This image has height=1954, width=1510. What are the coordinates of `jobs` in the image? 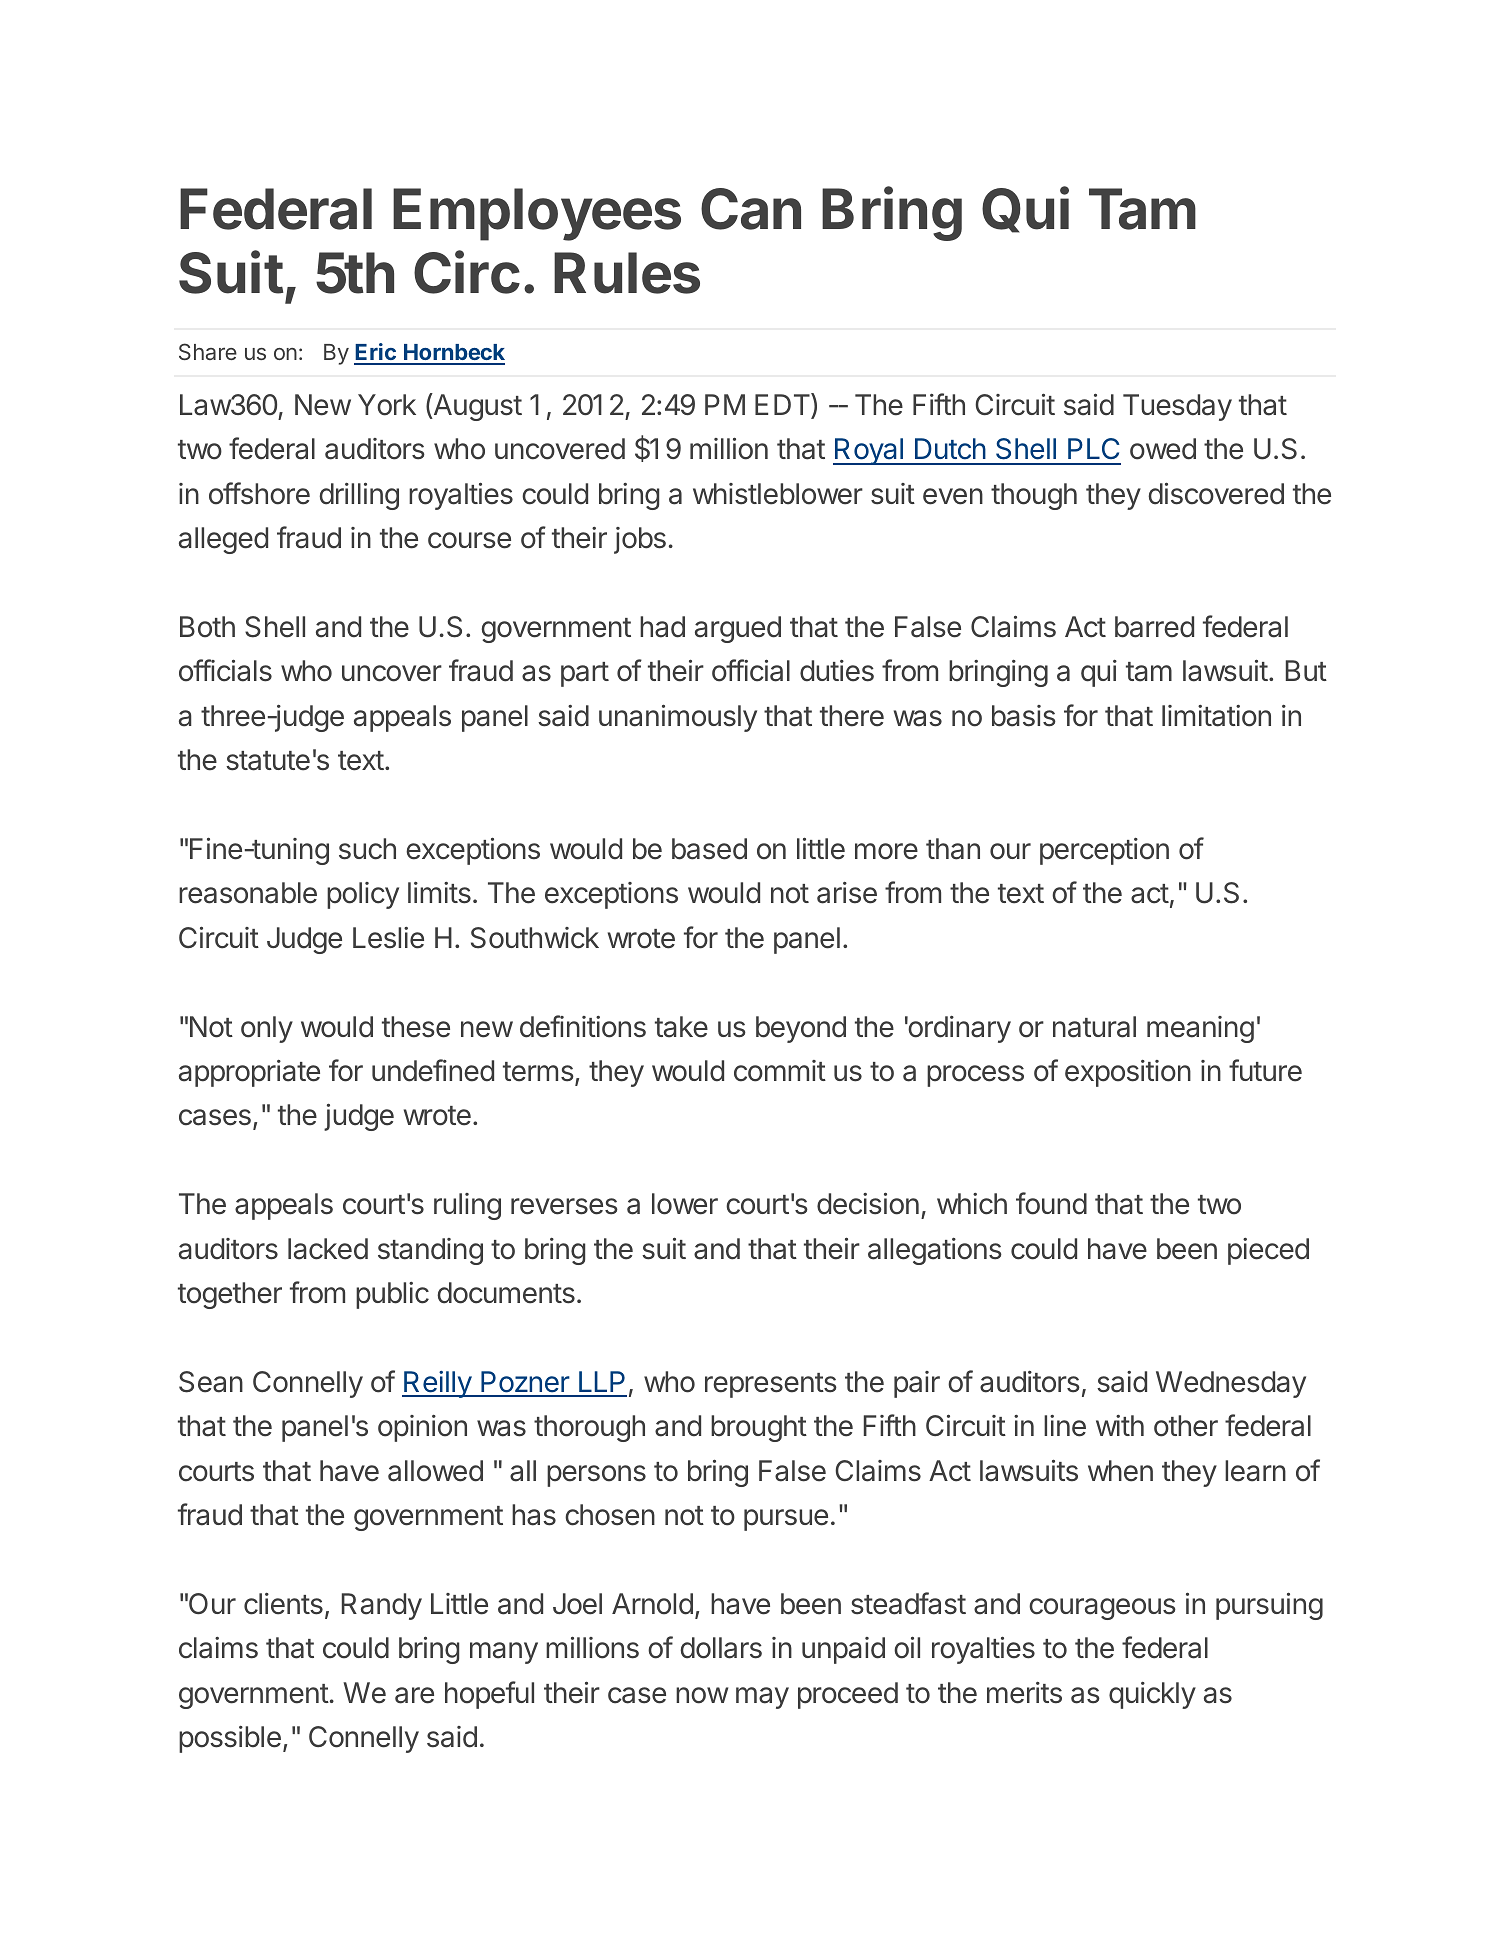 It's located at (640, 540).
